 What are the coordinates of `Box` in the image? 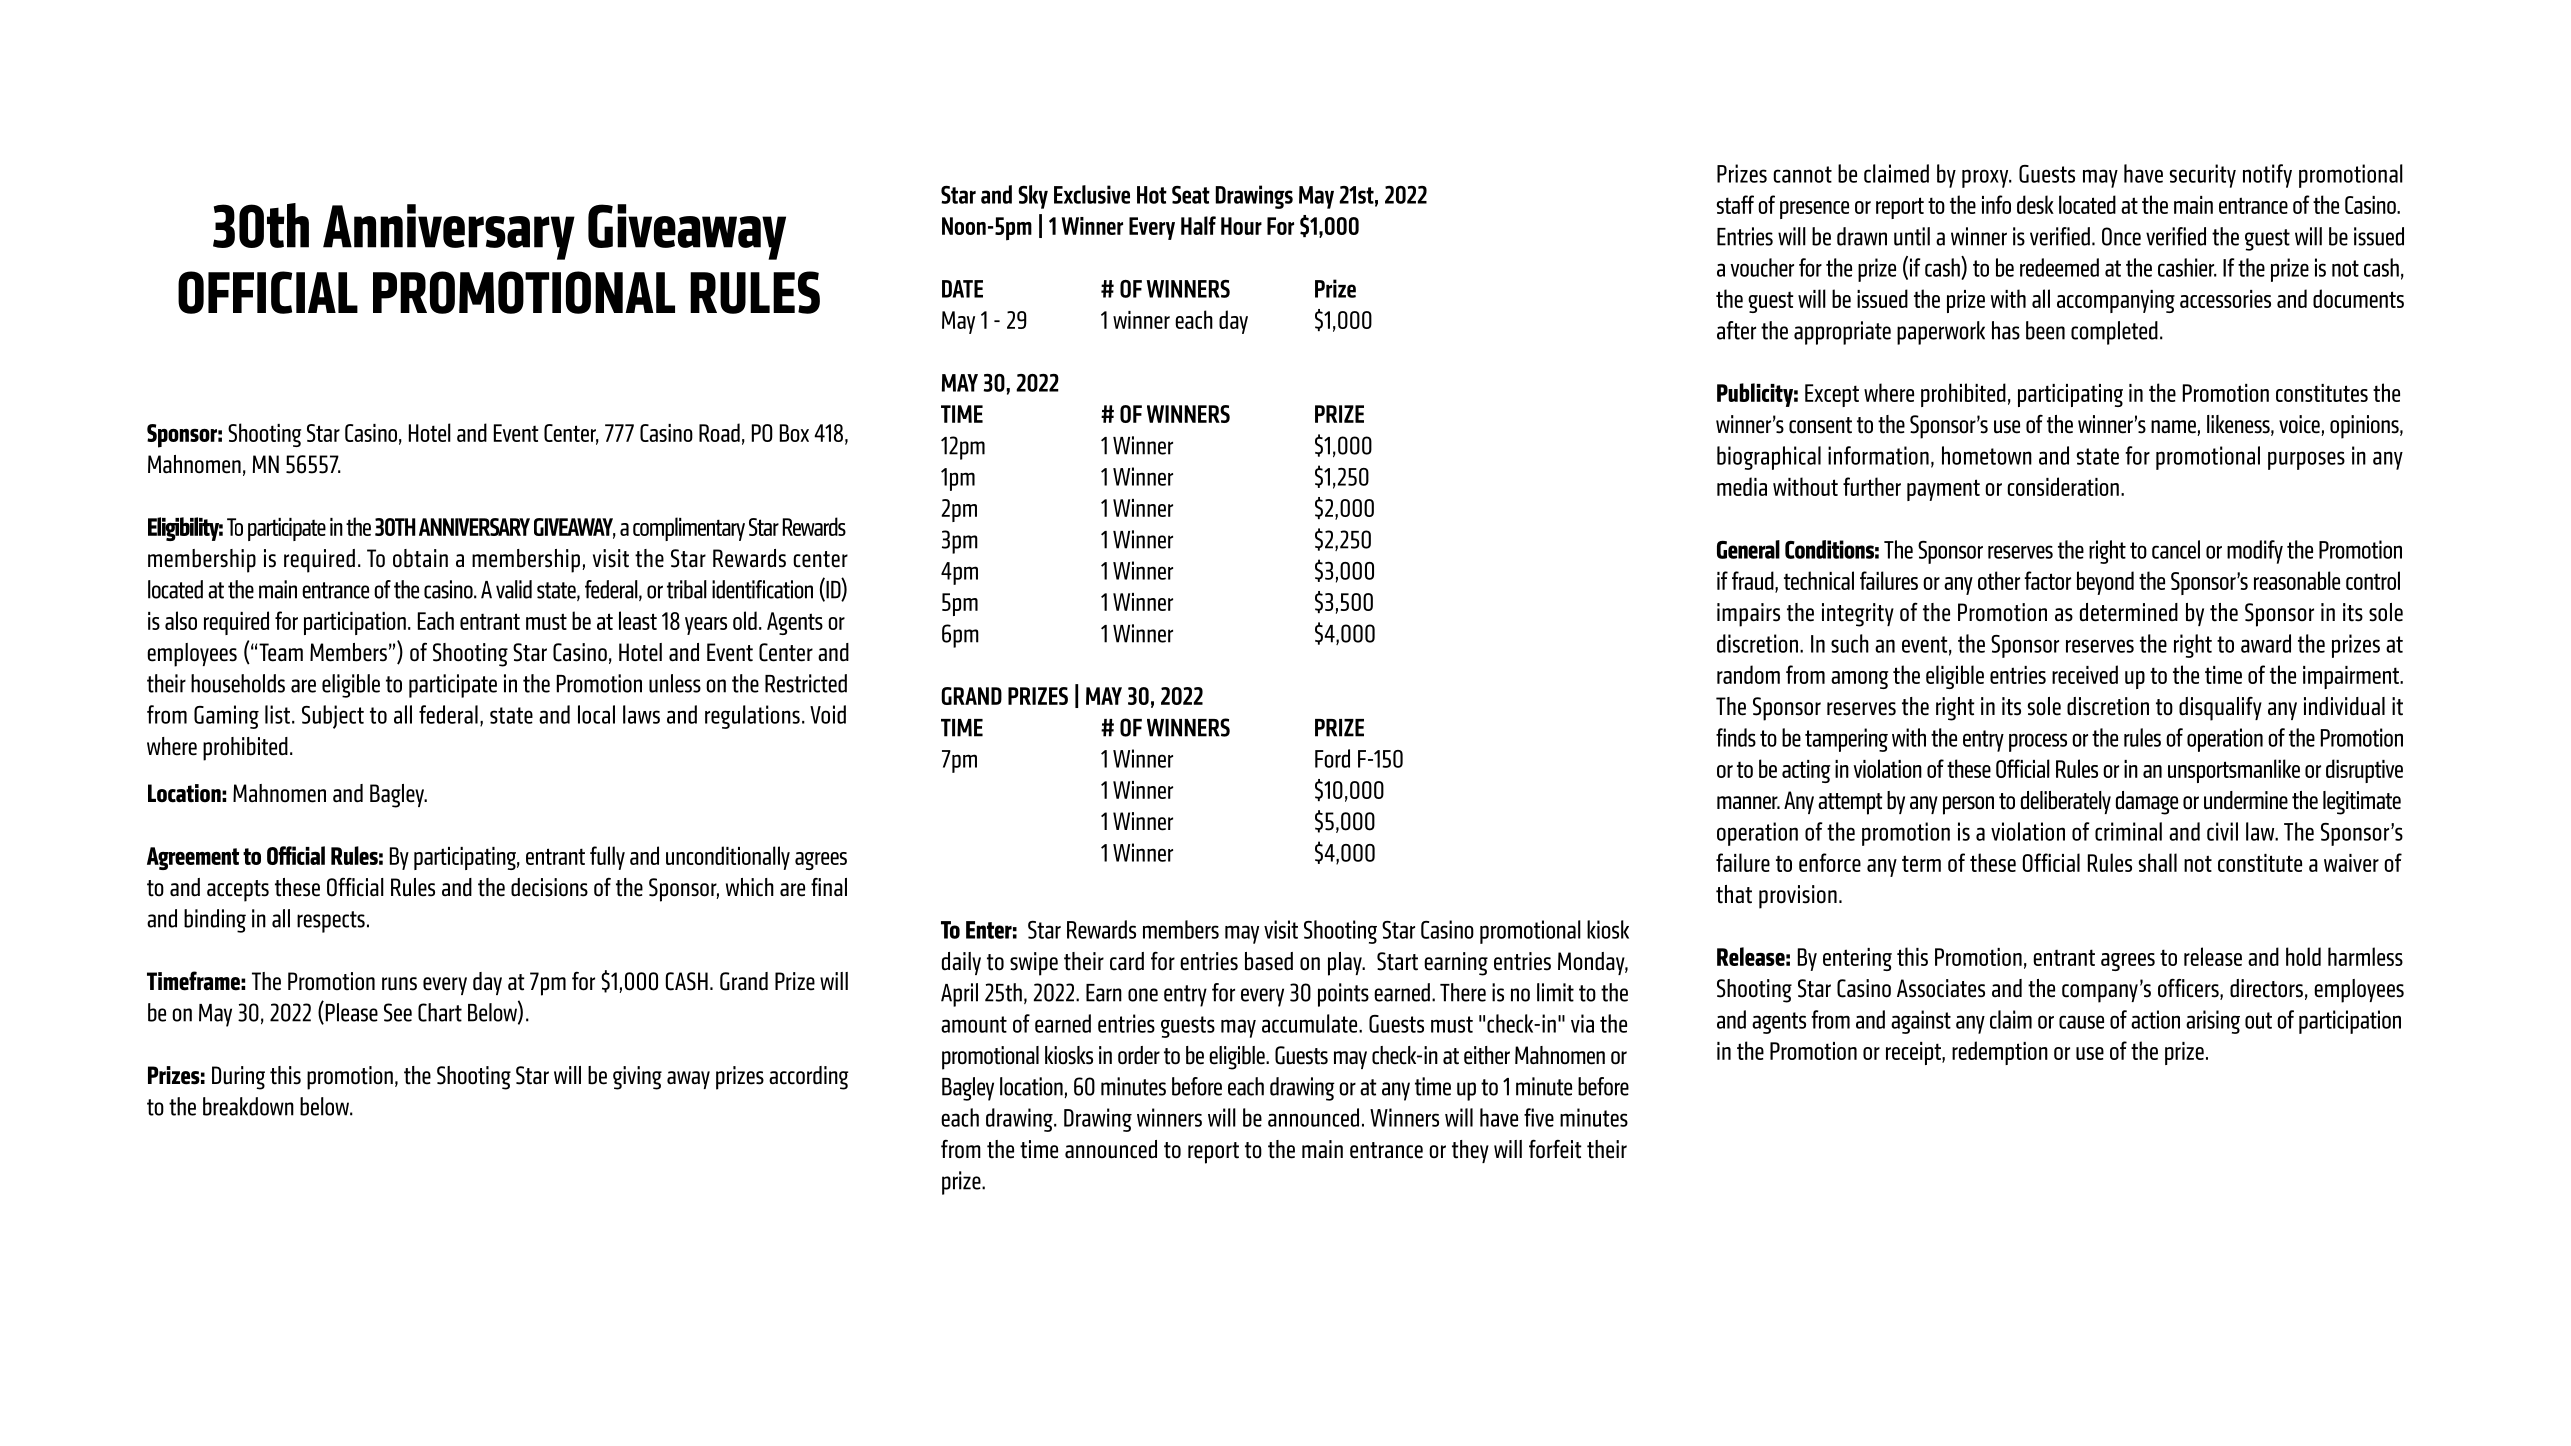 It's located at (794, 433).
